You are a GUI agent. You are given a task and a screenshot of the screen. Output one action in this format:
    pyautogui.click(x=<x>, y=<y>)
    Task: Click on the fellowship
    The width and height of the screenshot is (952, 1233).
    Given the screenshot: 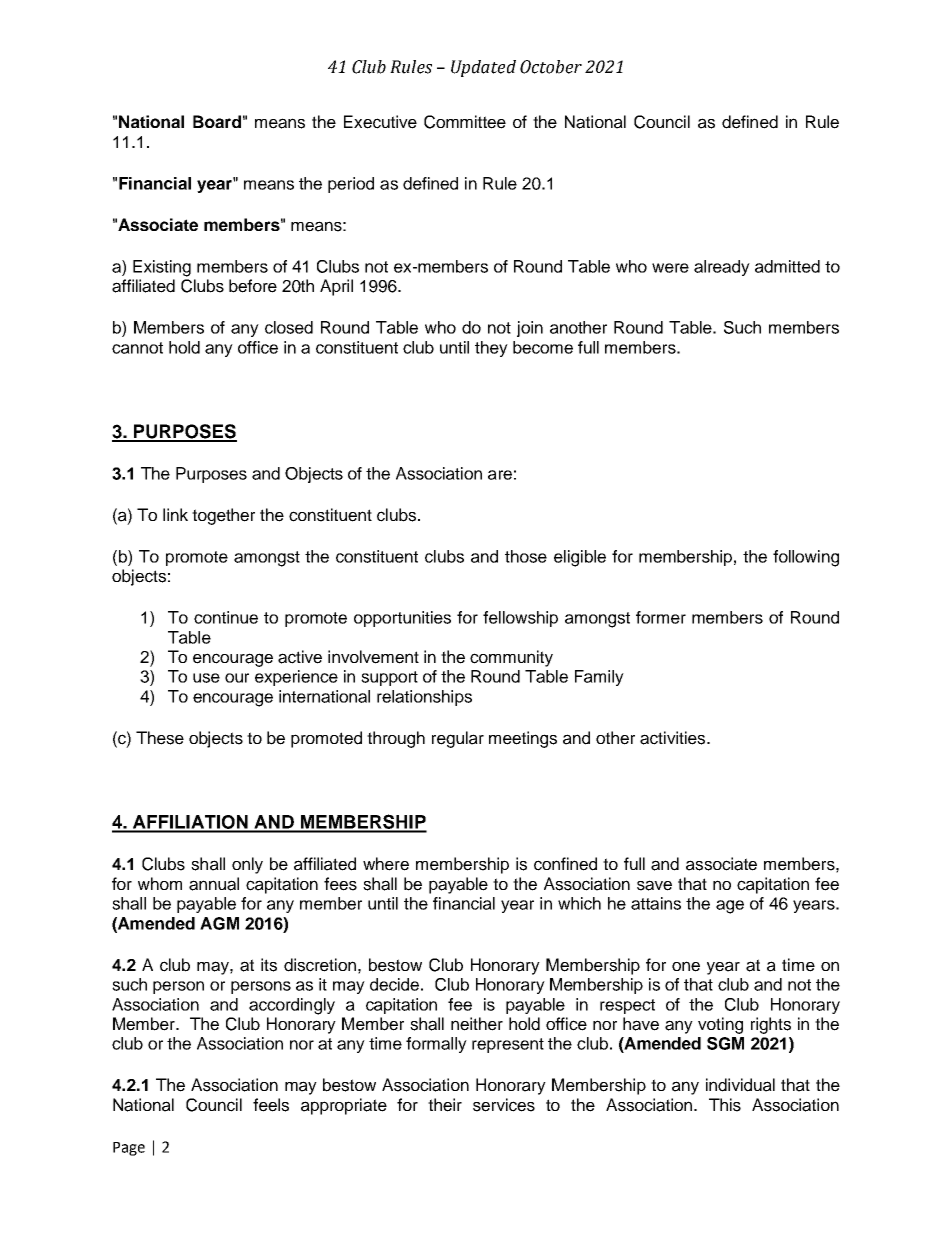 What is the action you would take?
    pyautogui.click(x=520, y=619)
